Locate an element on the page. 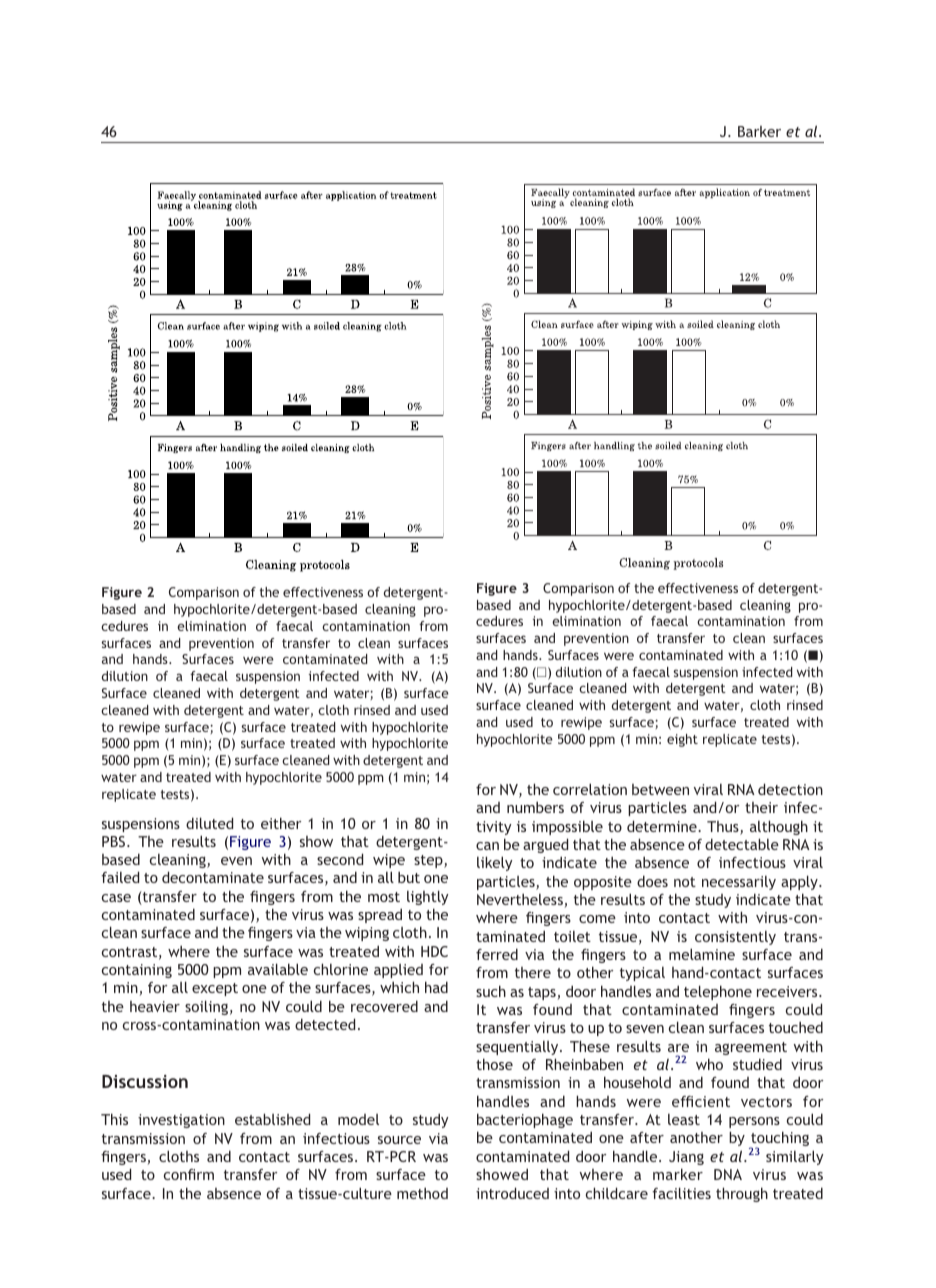 The image size is (936, 1288). confirm is located at coordinates (189, 1174).
